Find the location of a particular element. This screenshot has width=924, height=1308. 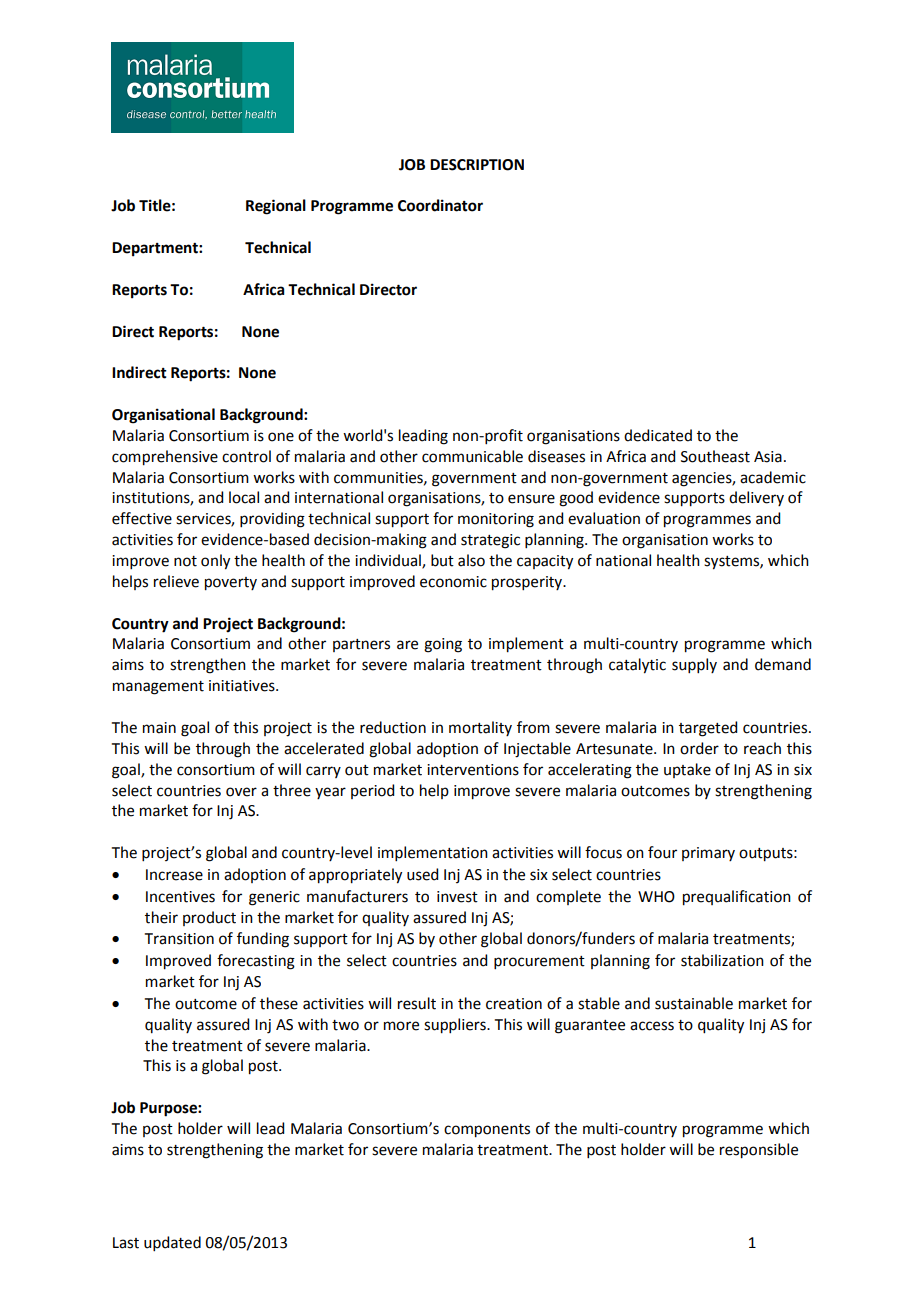

components is located at coordinates (487, 1131).
